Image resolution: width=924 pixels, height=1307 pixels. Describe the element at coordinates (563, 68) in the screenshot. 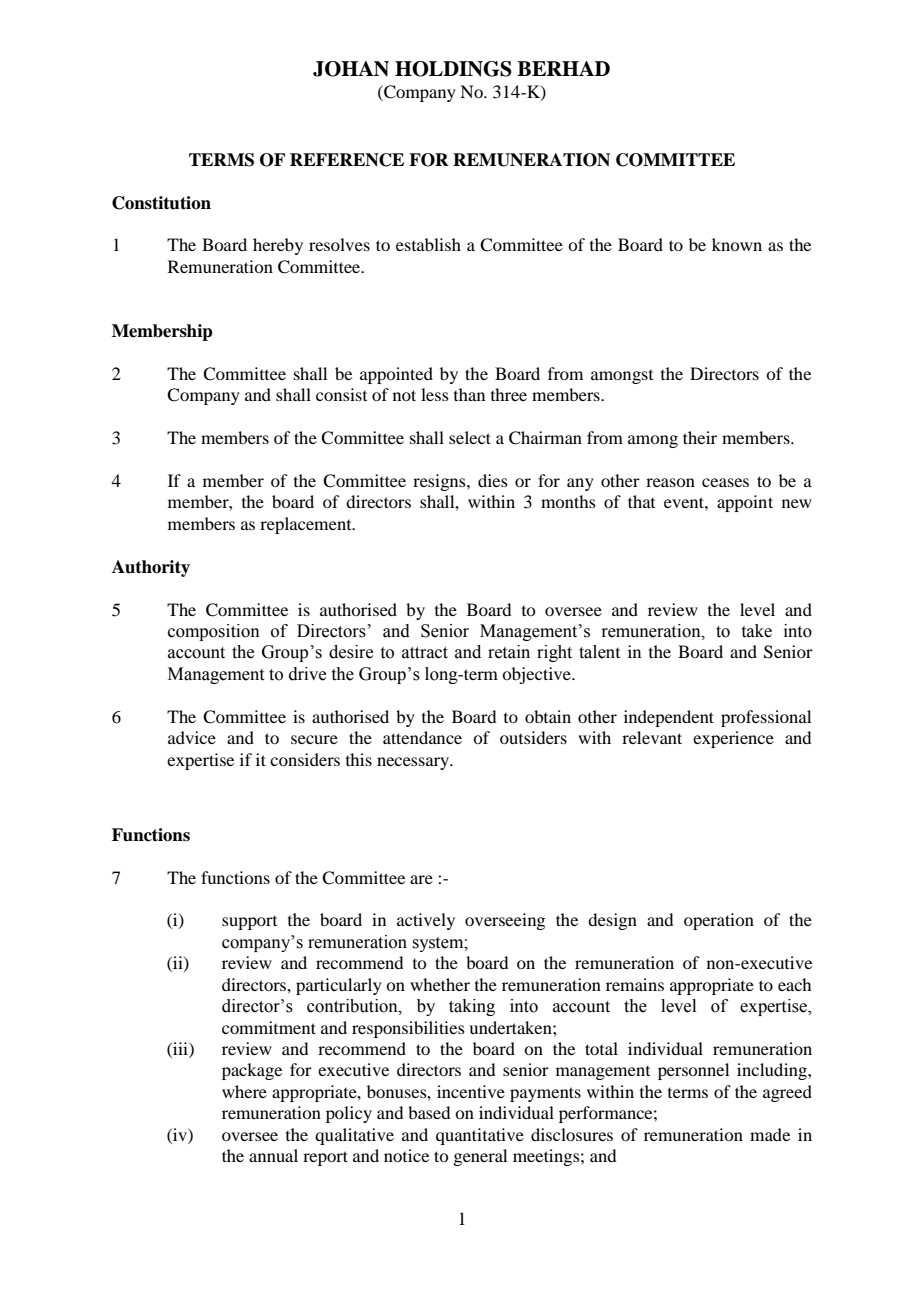

I see `BERHAD` at that location.
